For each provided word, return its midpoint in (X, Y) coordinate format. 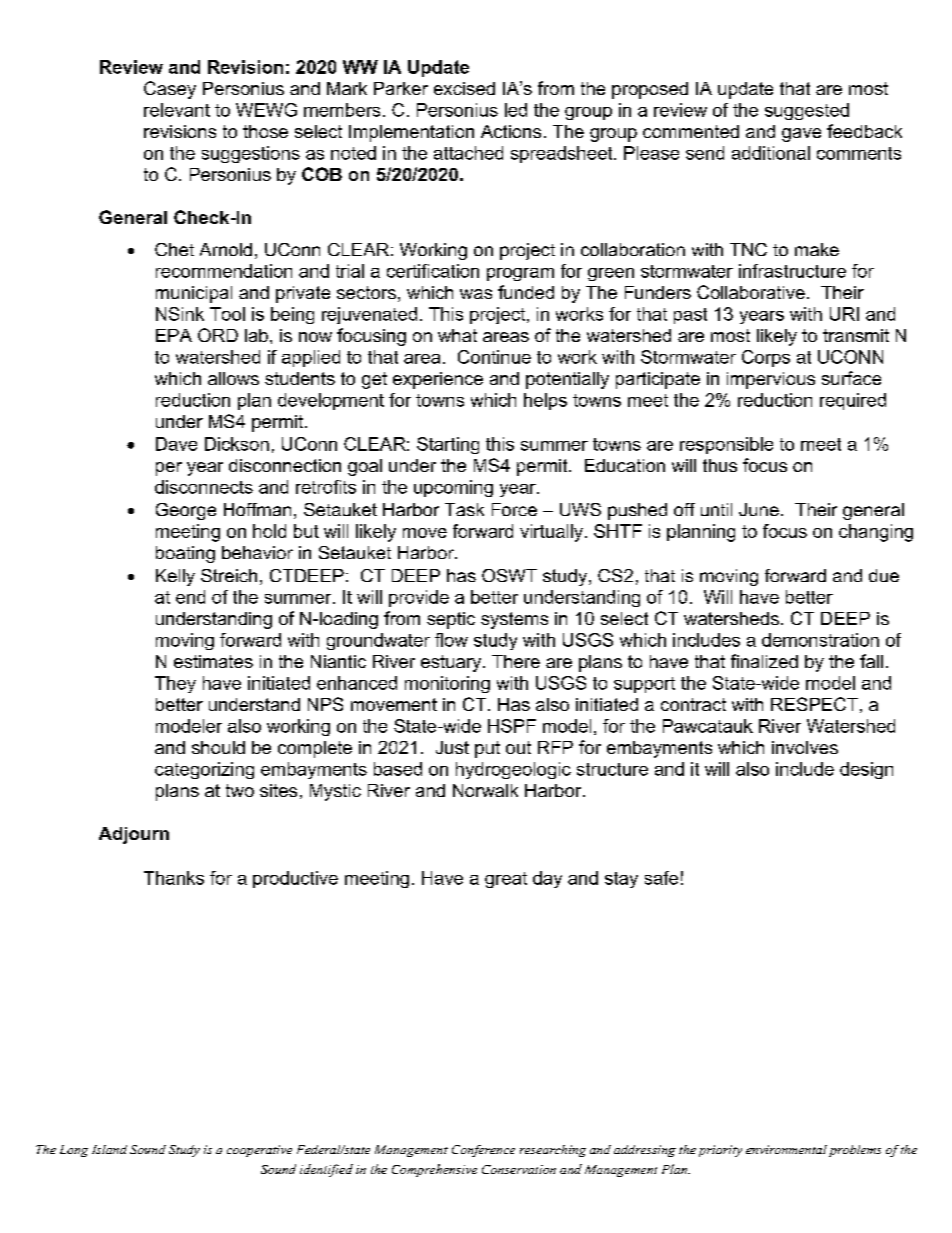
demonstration (820, 640)
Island (109, 1149)
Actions (511, 131)
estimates (213, 661)
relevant (177, 110)
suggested (807, 111)
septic (451, 620)
